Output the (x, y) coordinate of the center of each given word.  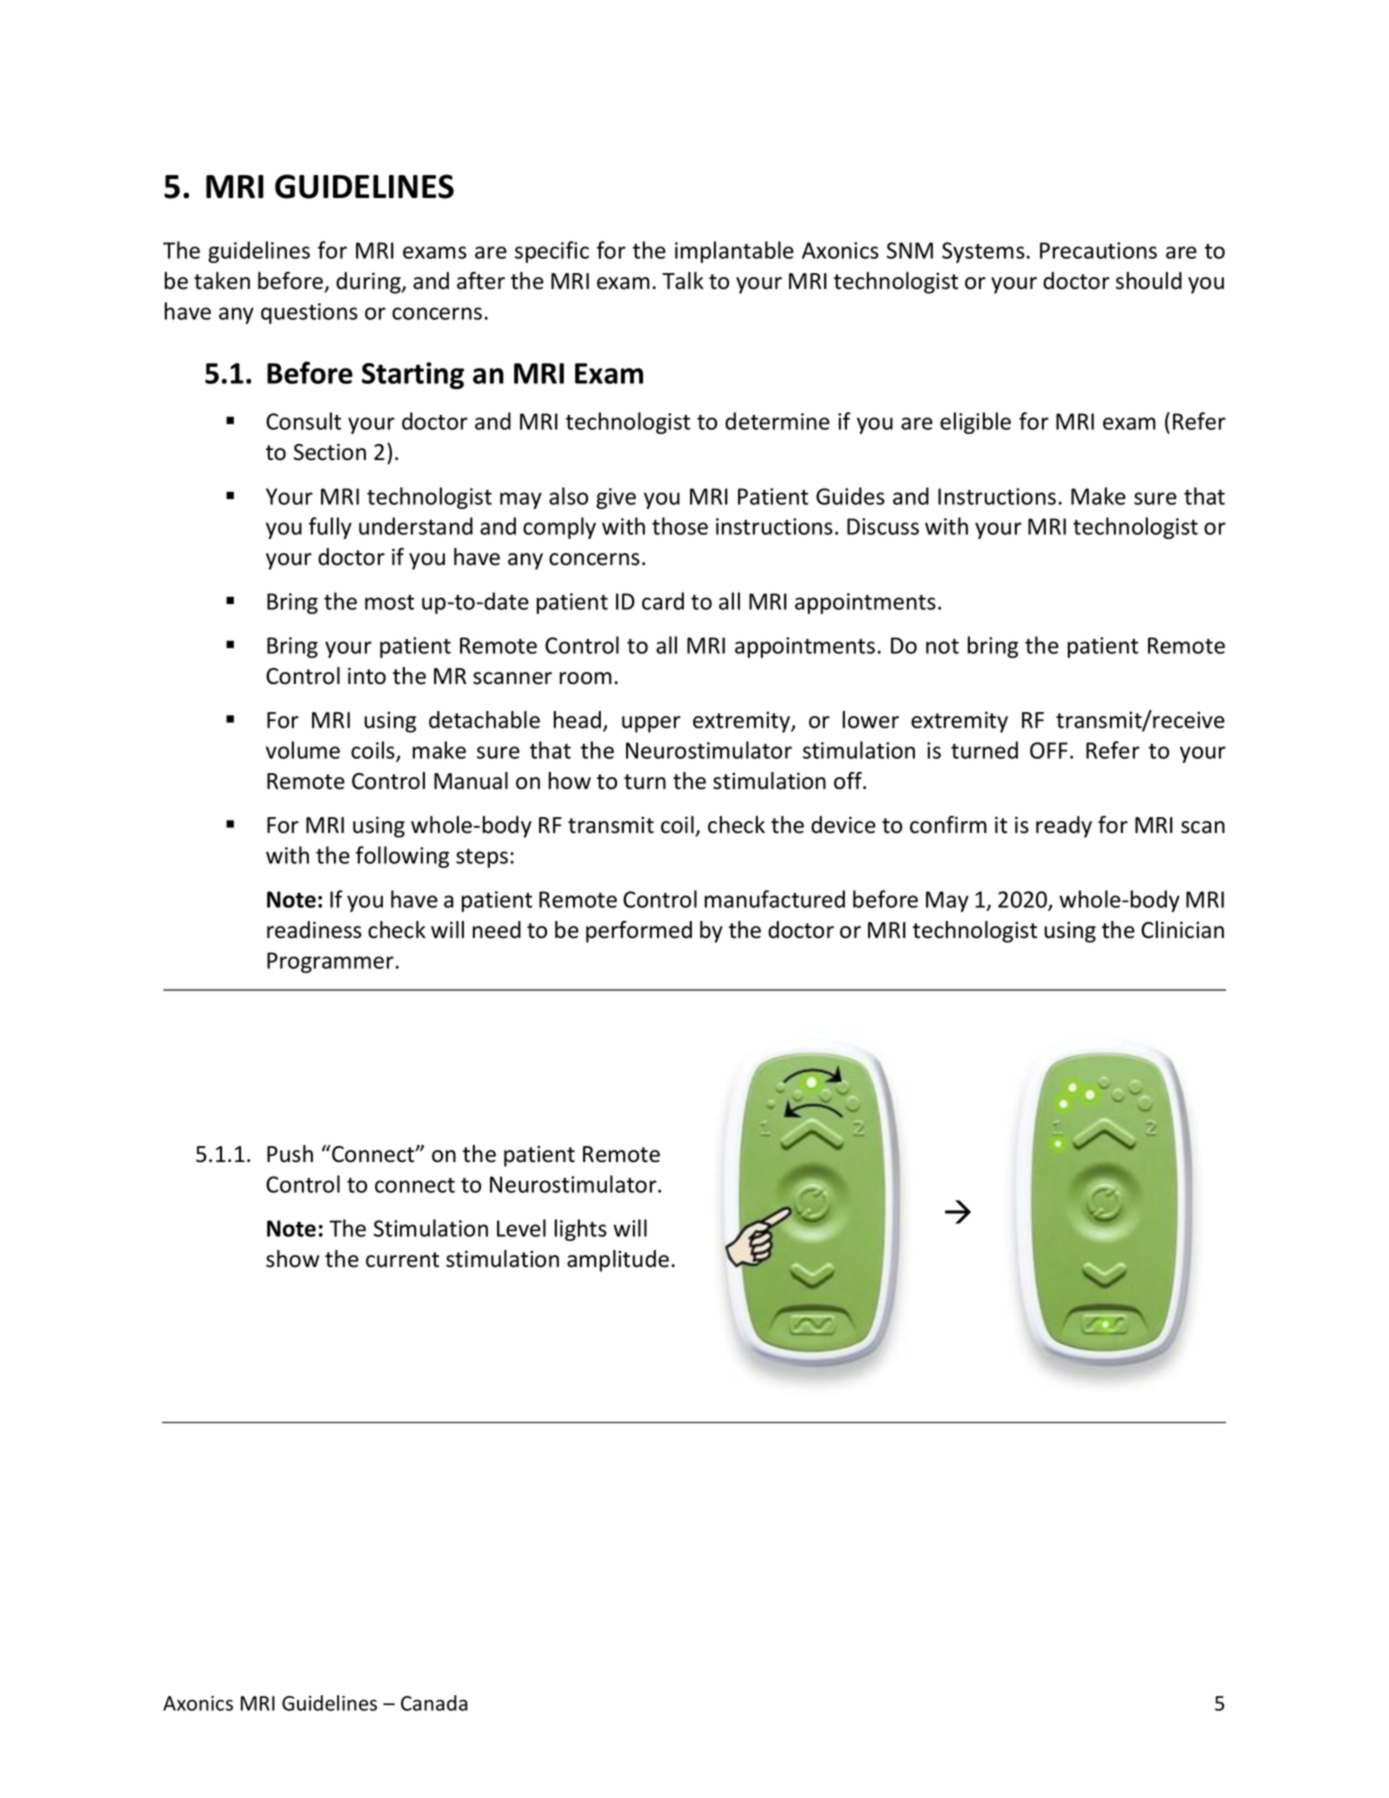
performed (639, 932)
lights (581, 1230)
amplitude (618, 1261)
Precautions (1098, 250)
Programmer (330, 962)
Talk (683, 281)
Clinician (1182, 930)
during (369, 283)
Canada (434, 1703)
